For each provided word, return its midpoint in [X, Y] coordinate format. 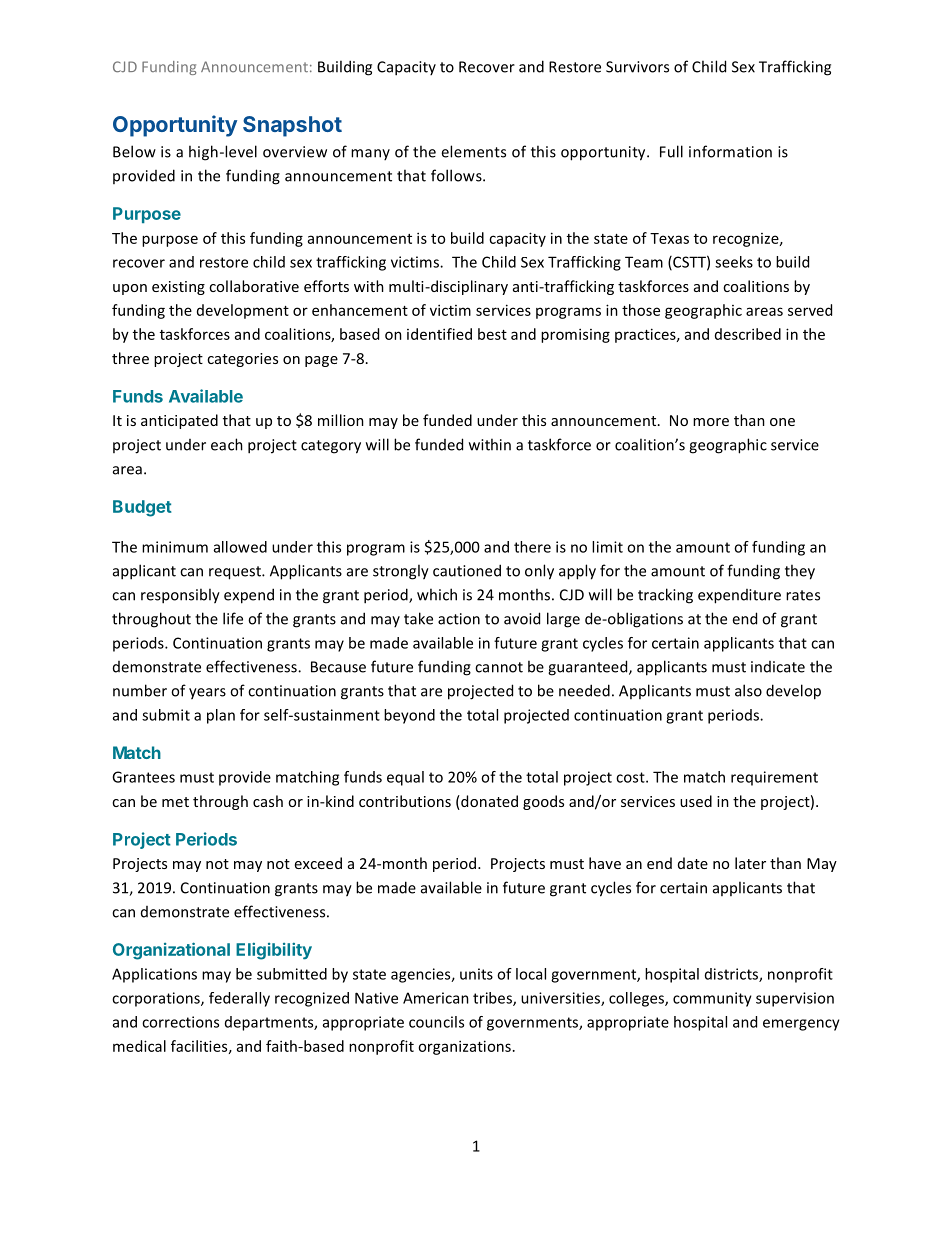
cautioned [467, 570]
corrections [180, 1022]
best [492, 334]
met [175, 802]
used [696, 801]
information [730, 151]
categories [242, 360]
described [748, 334]
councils [436, 1022]
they [800, 572]
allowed [240, 547]
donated [488, 802]
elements [473, 151]
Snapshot [292, 126]
